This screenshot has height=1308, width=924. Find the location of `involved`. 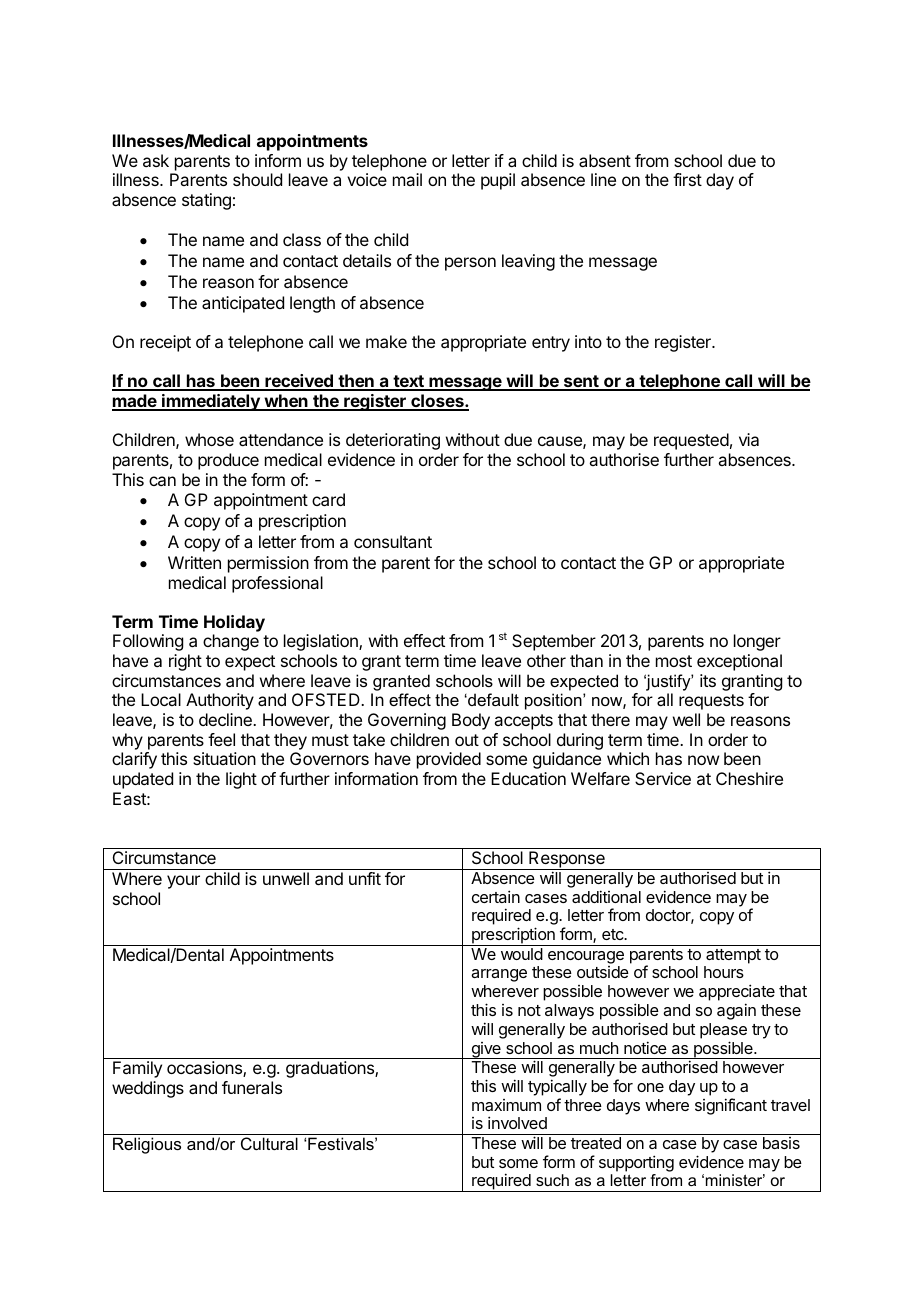

involved is located at coordinates (517, 1122).
